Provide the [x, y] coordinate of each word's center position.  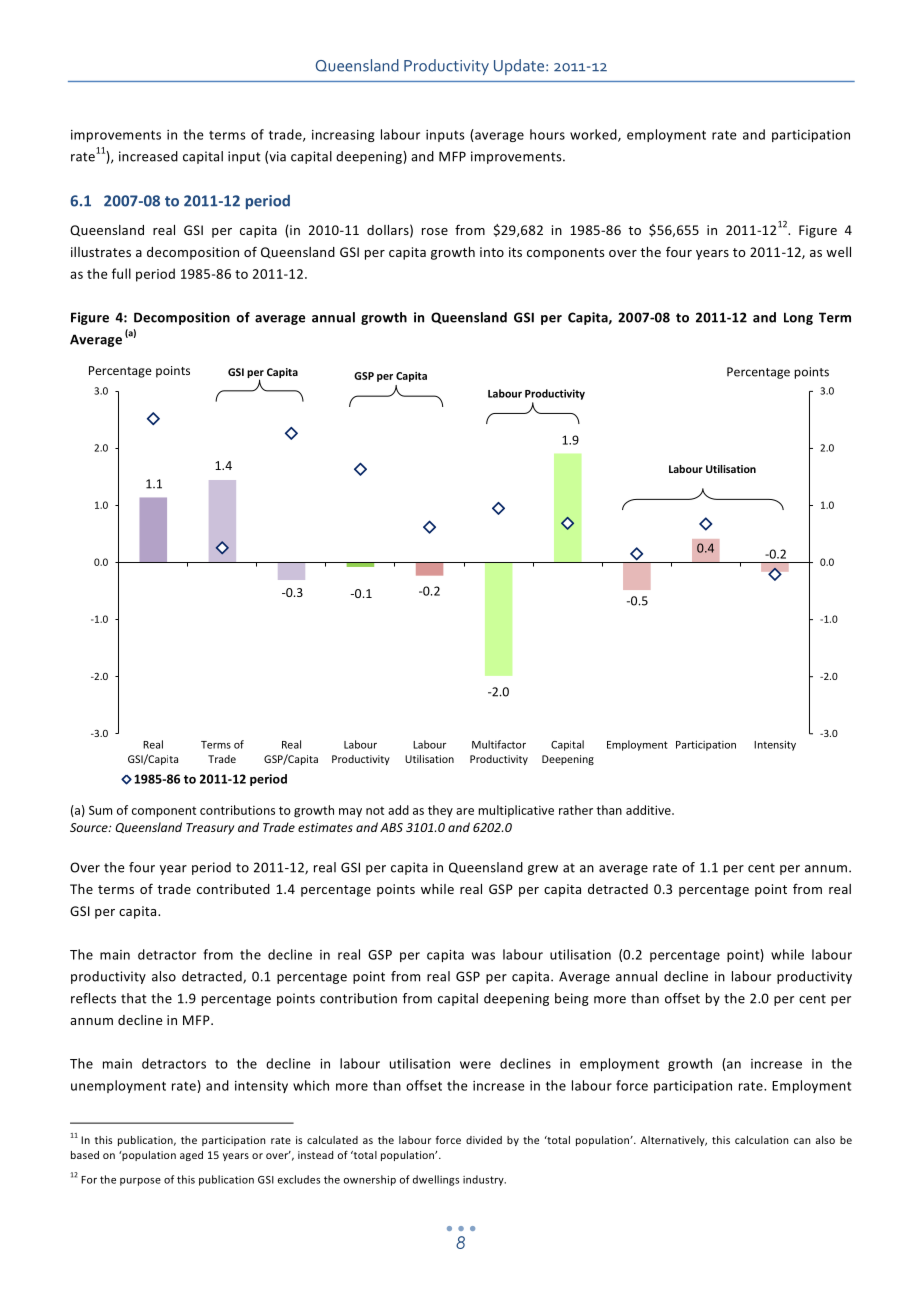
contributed [233, 889]
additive [649, 810]
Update [520, 67]
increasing [343, 136]
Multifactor [499, 744]
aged [191, 1156]
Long [798, 318]
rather [576, 810]
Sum [100, 810]
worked [594, 135]
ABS [391, 827]
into [492, 252]
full [121, 273]
